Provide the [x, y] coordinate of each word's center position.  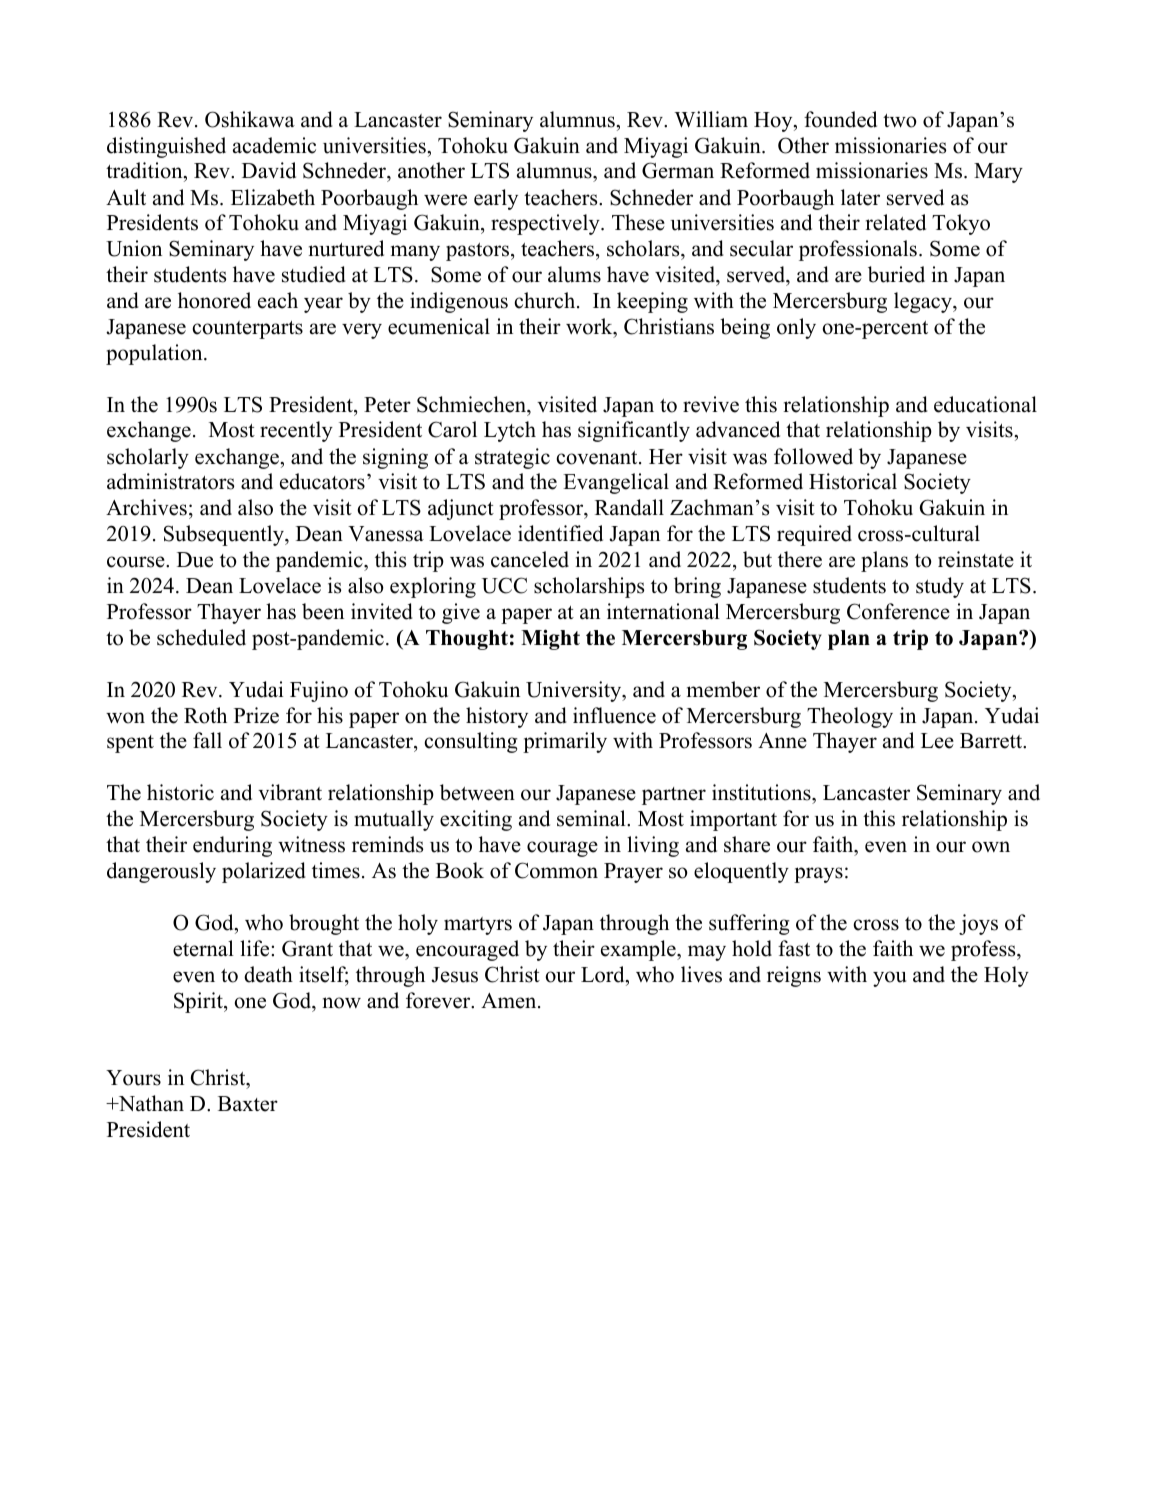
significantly [634, 431]
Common [556, 870]
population [155, 354]
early [496, 199]
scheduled [201, 637]
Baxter [248, 1104]
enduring [232, 846]
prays [818, 875]
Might [550, 639]
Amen [510, 1001]
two [900, 121]
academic [274, 145]
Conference [898, 611]
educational [985, 404]
